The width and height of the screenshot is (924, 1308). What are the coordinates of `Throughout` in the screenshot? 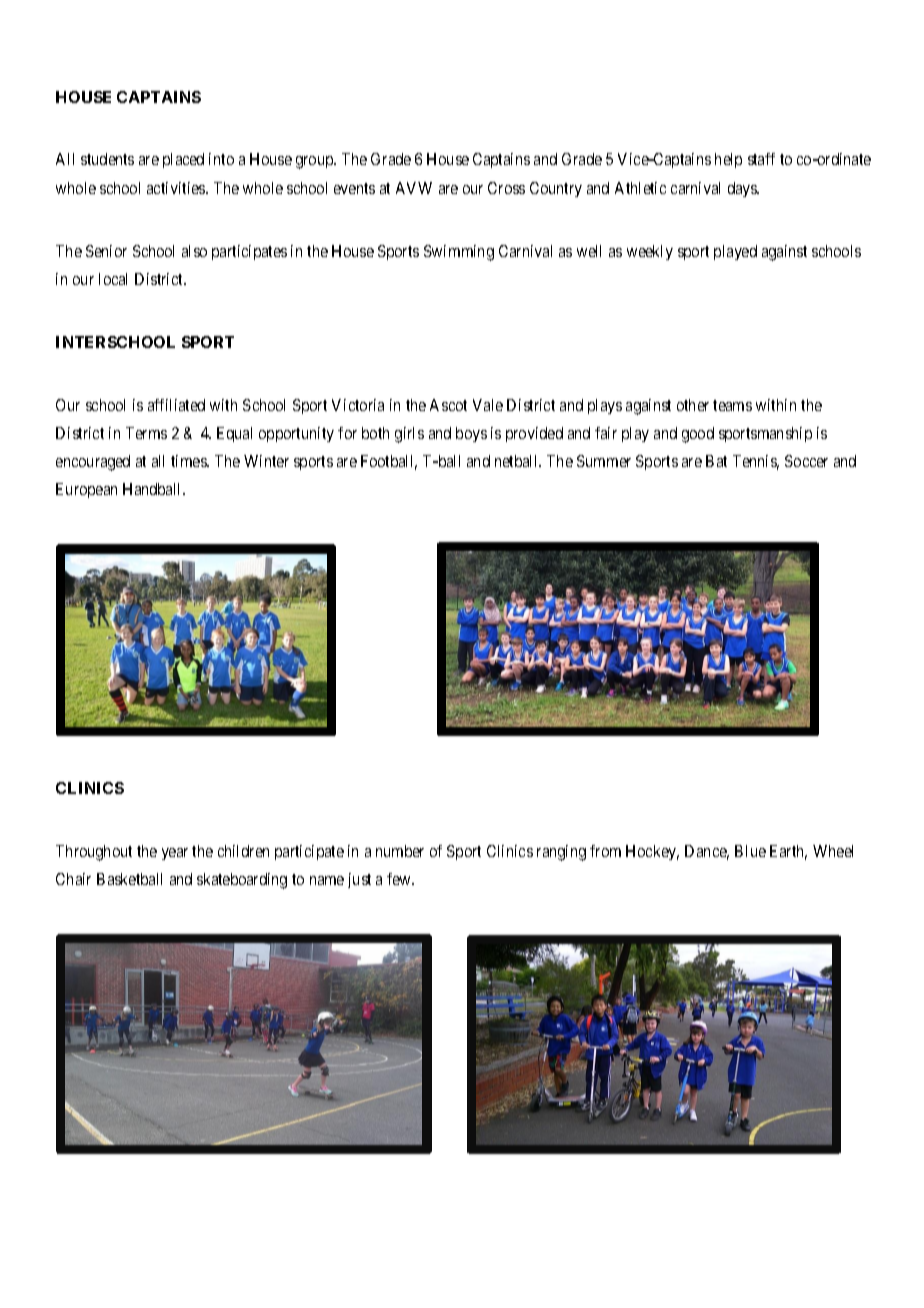 It's located at (94, 853).
